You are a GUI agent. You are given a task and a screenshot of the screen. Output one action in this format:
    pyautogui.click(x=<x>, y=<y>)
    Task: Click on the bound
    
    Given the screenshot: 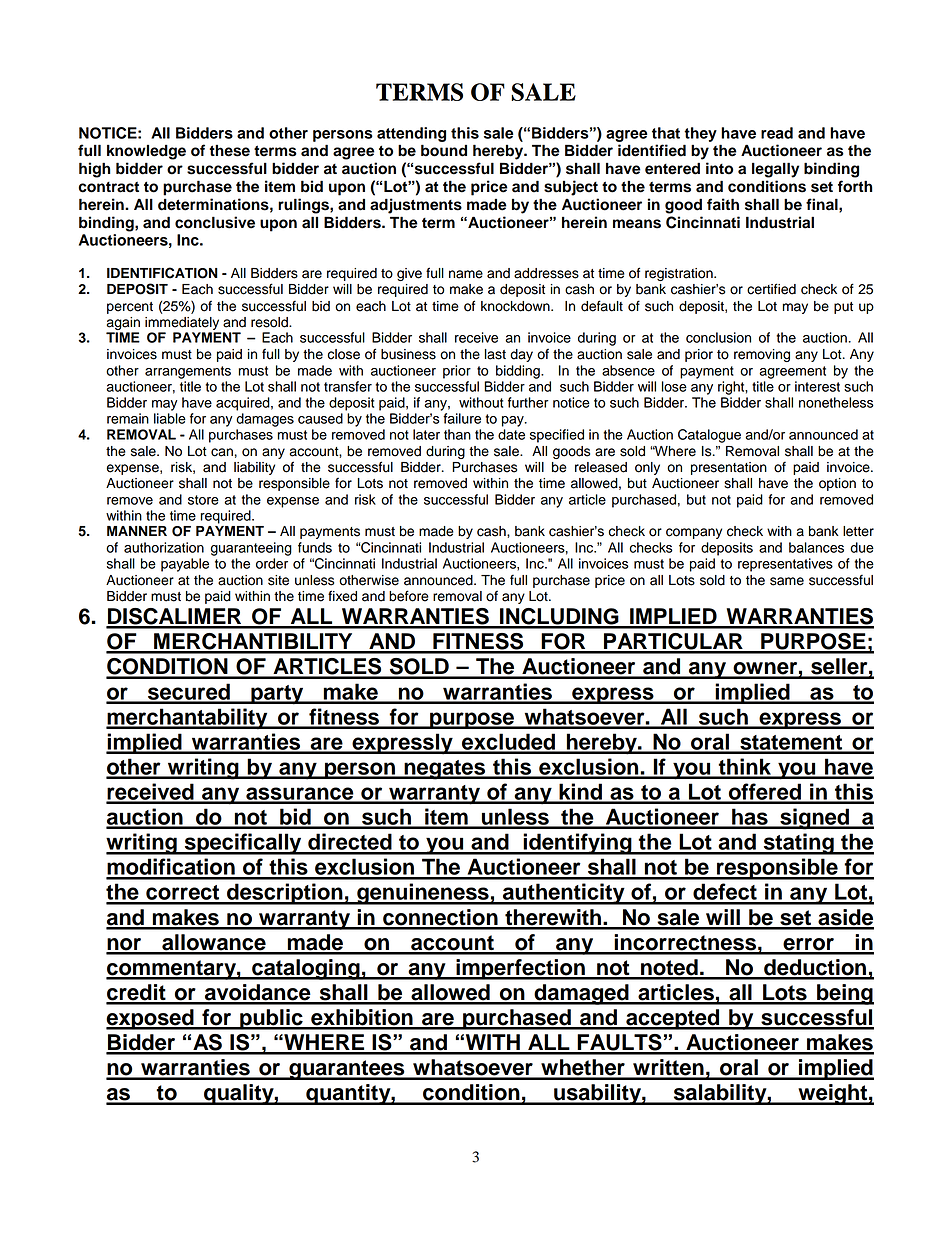 What is the action you would take?
    pyautogui.click(x=444, y=150)
